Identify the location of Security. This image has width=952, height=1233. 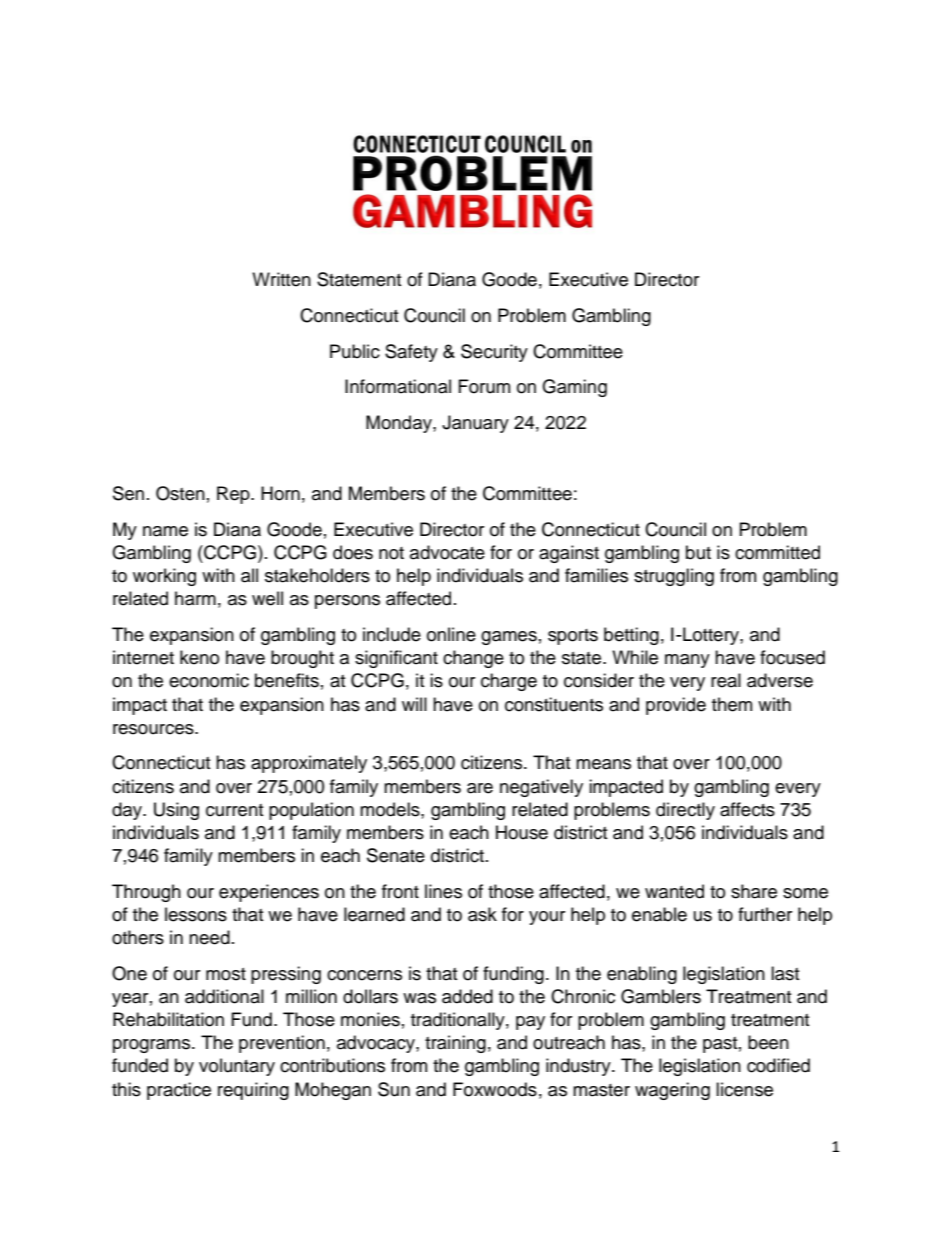
(494, 353).
